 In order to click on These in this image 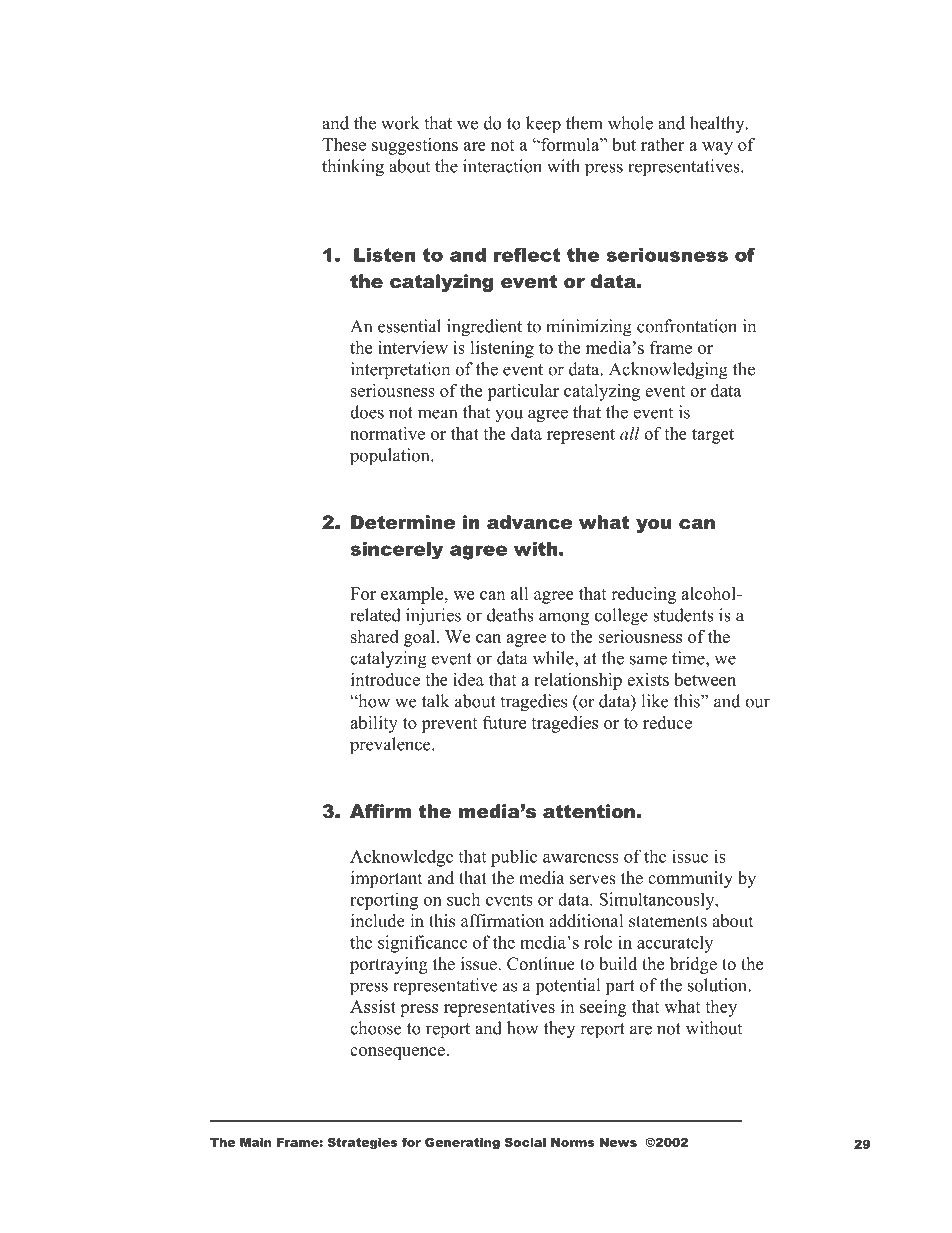, I will do `click(344, 144)`.
